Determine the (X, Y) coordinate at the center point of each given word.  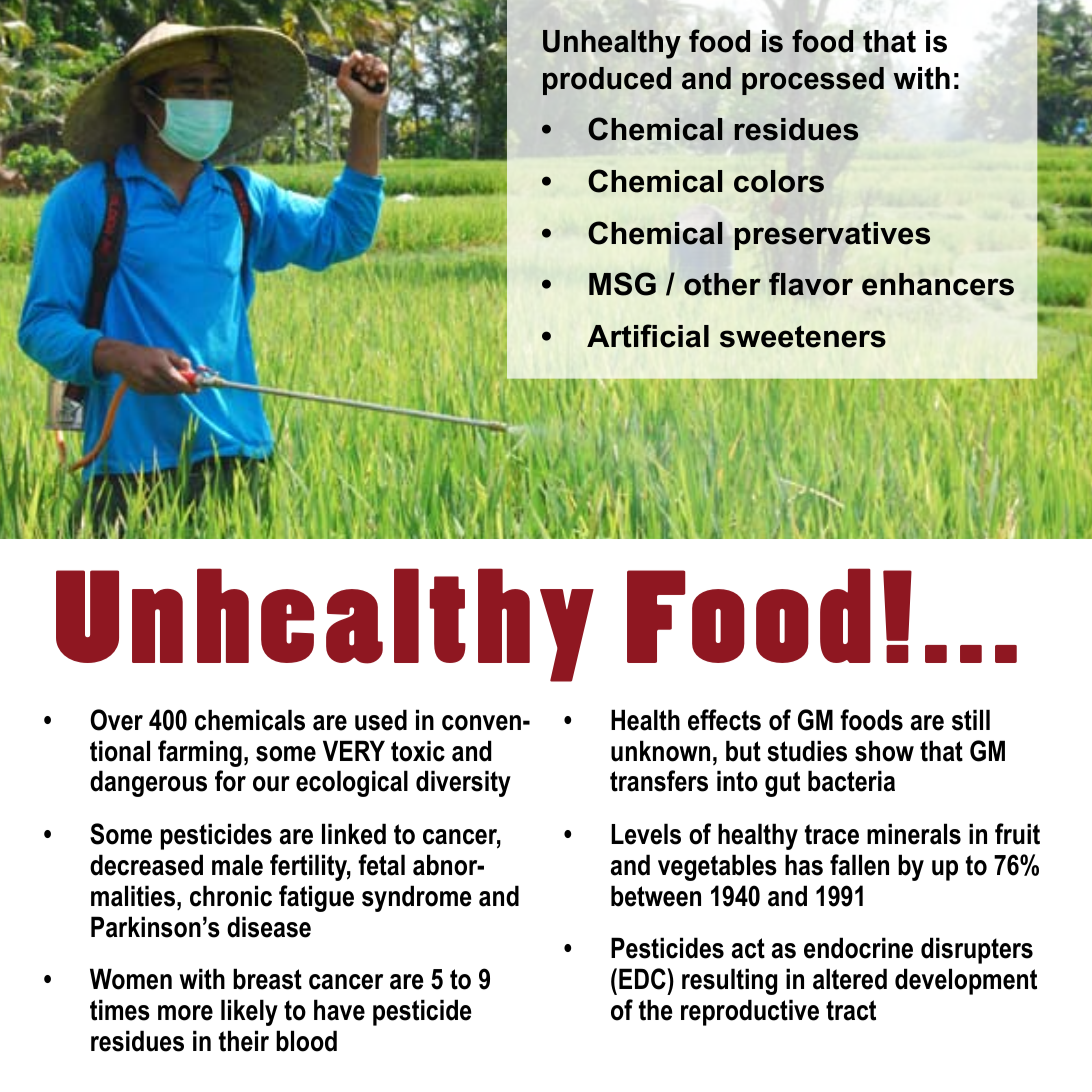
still (971, 720)
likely (249, 1012)
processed (813, 81)
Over (116, 720)
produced (607, 81)
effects (724, 720)
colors (779, 181)
